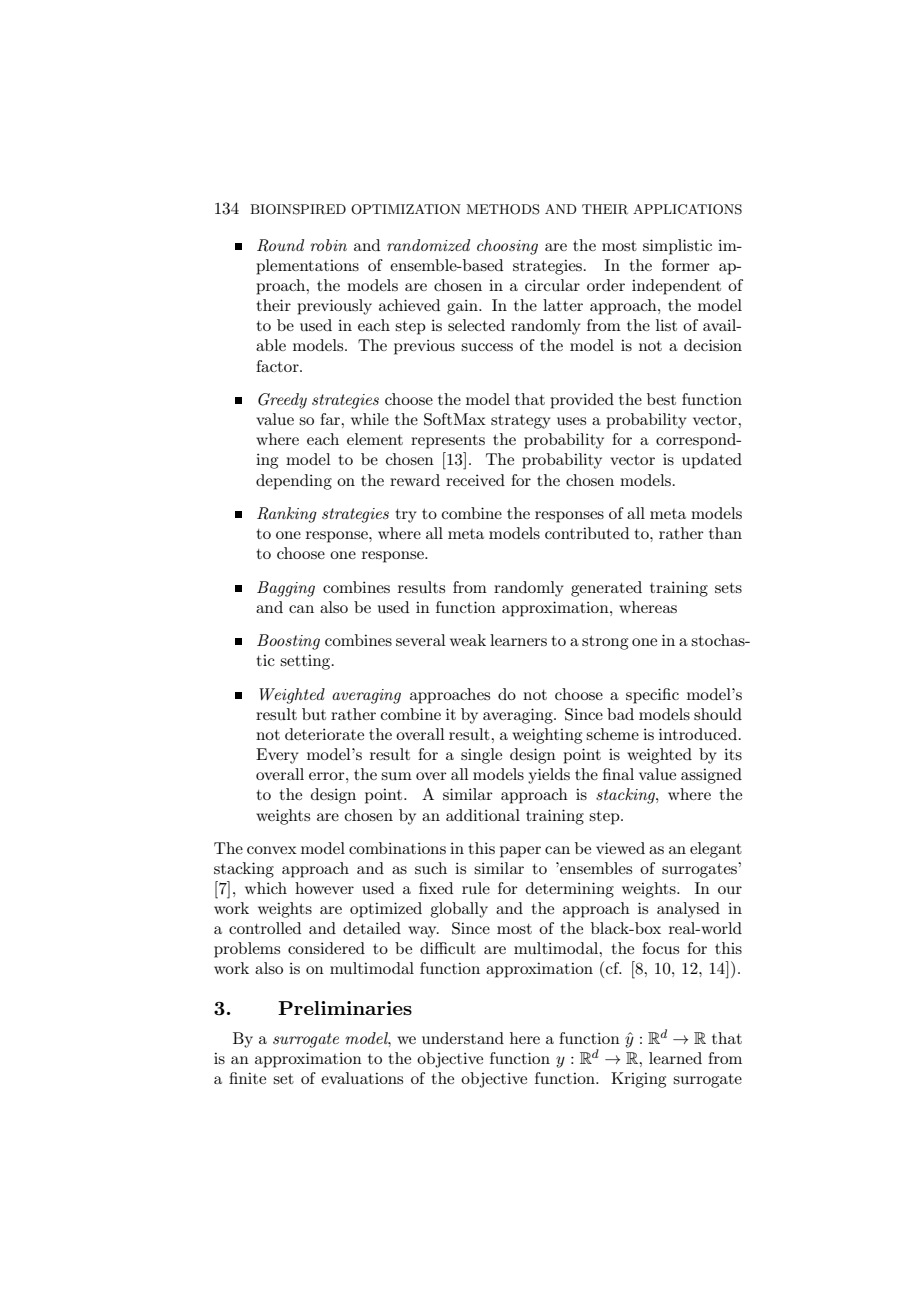 The width and height of the image is (924, 1308). Describe the element at coordinates (675, 1058) in the image. I see `learned` at that location.
